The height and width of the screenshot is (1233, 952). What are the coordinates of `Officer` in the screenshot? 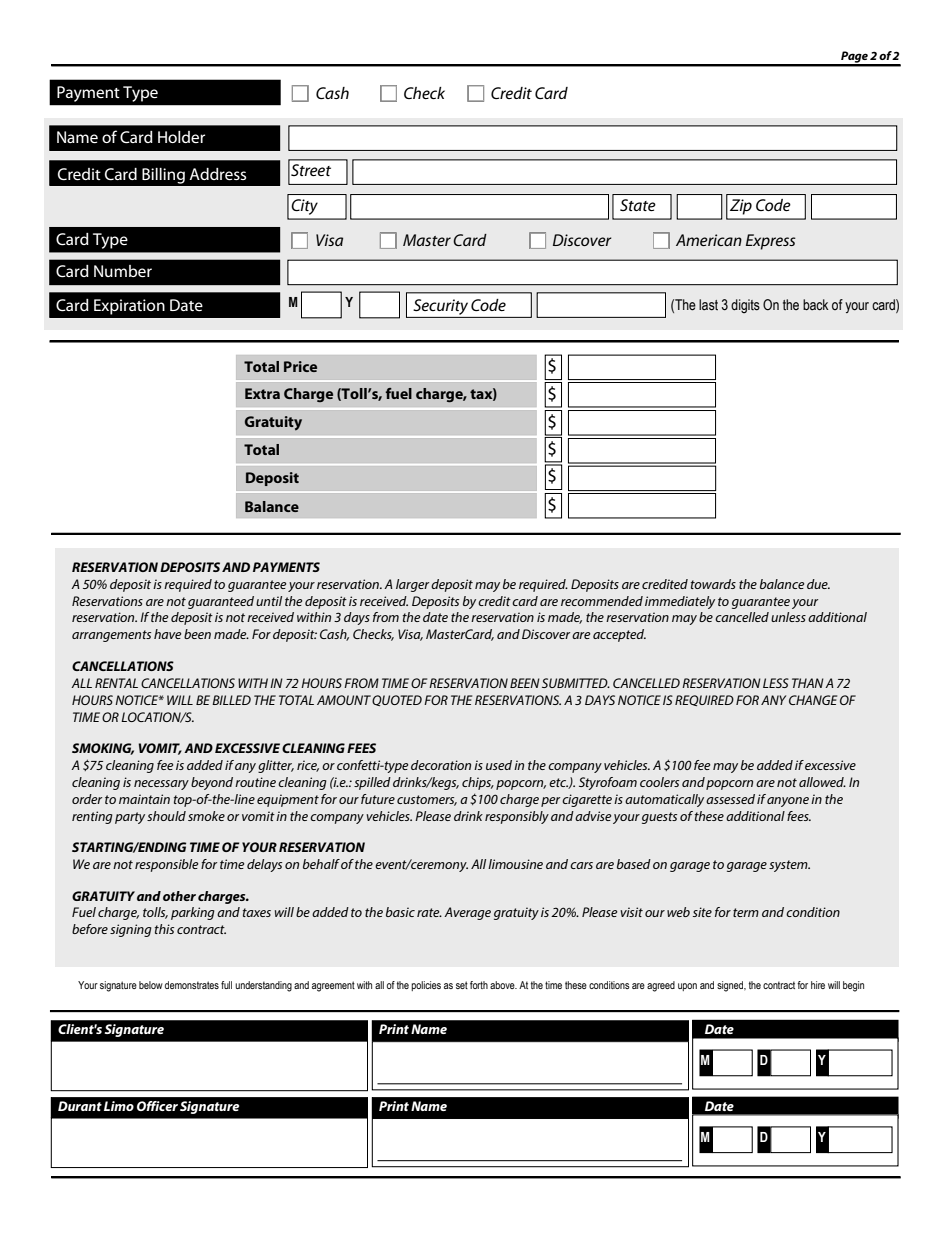 It's located at (157, 1106).
